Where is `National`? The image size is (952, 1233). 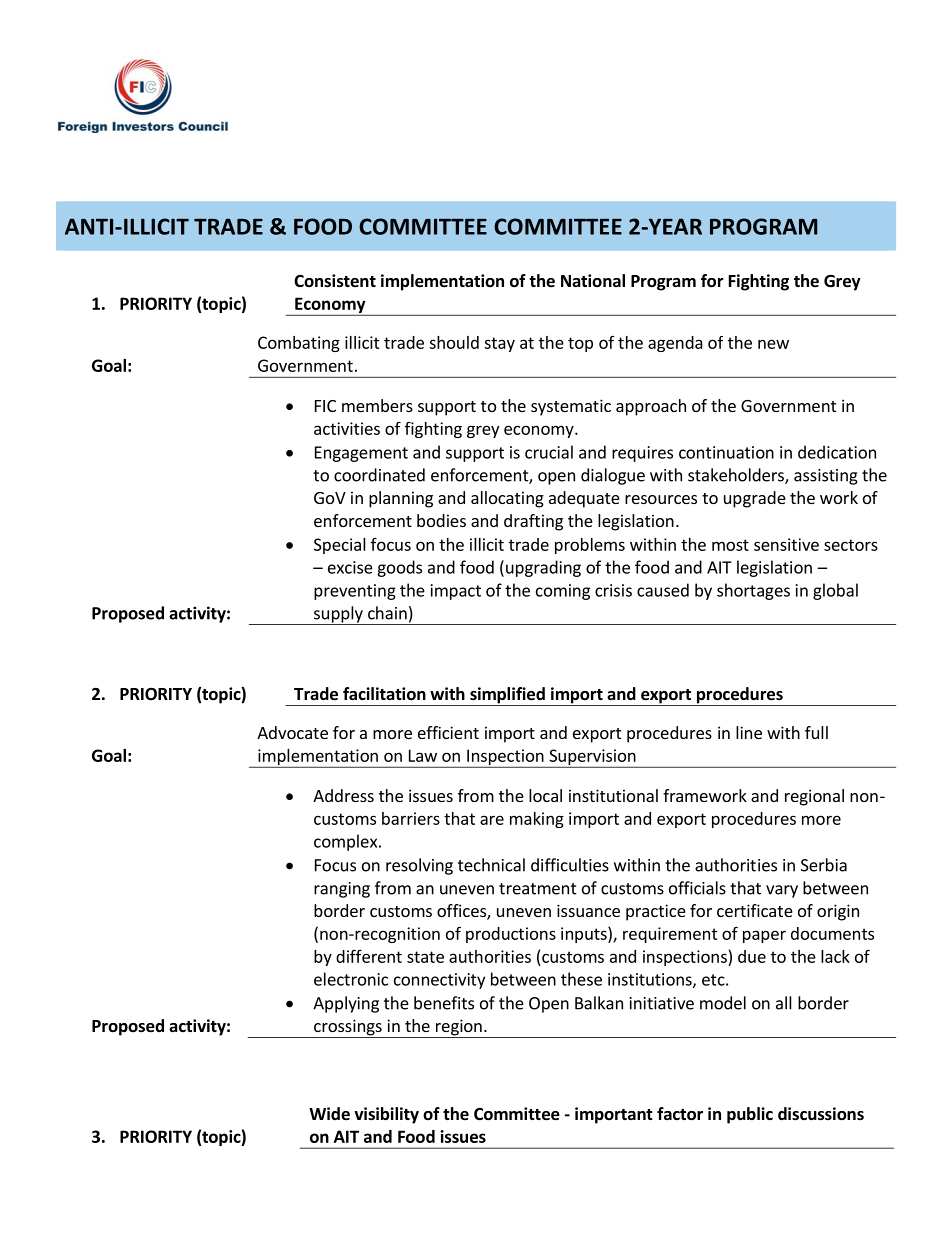
National is located at coordinates (593, 280).
